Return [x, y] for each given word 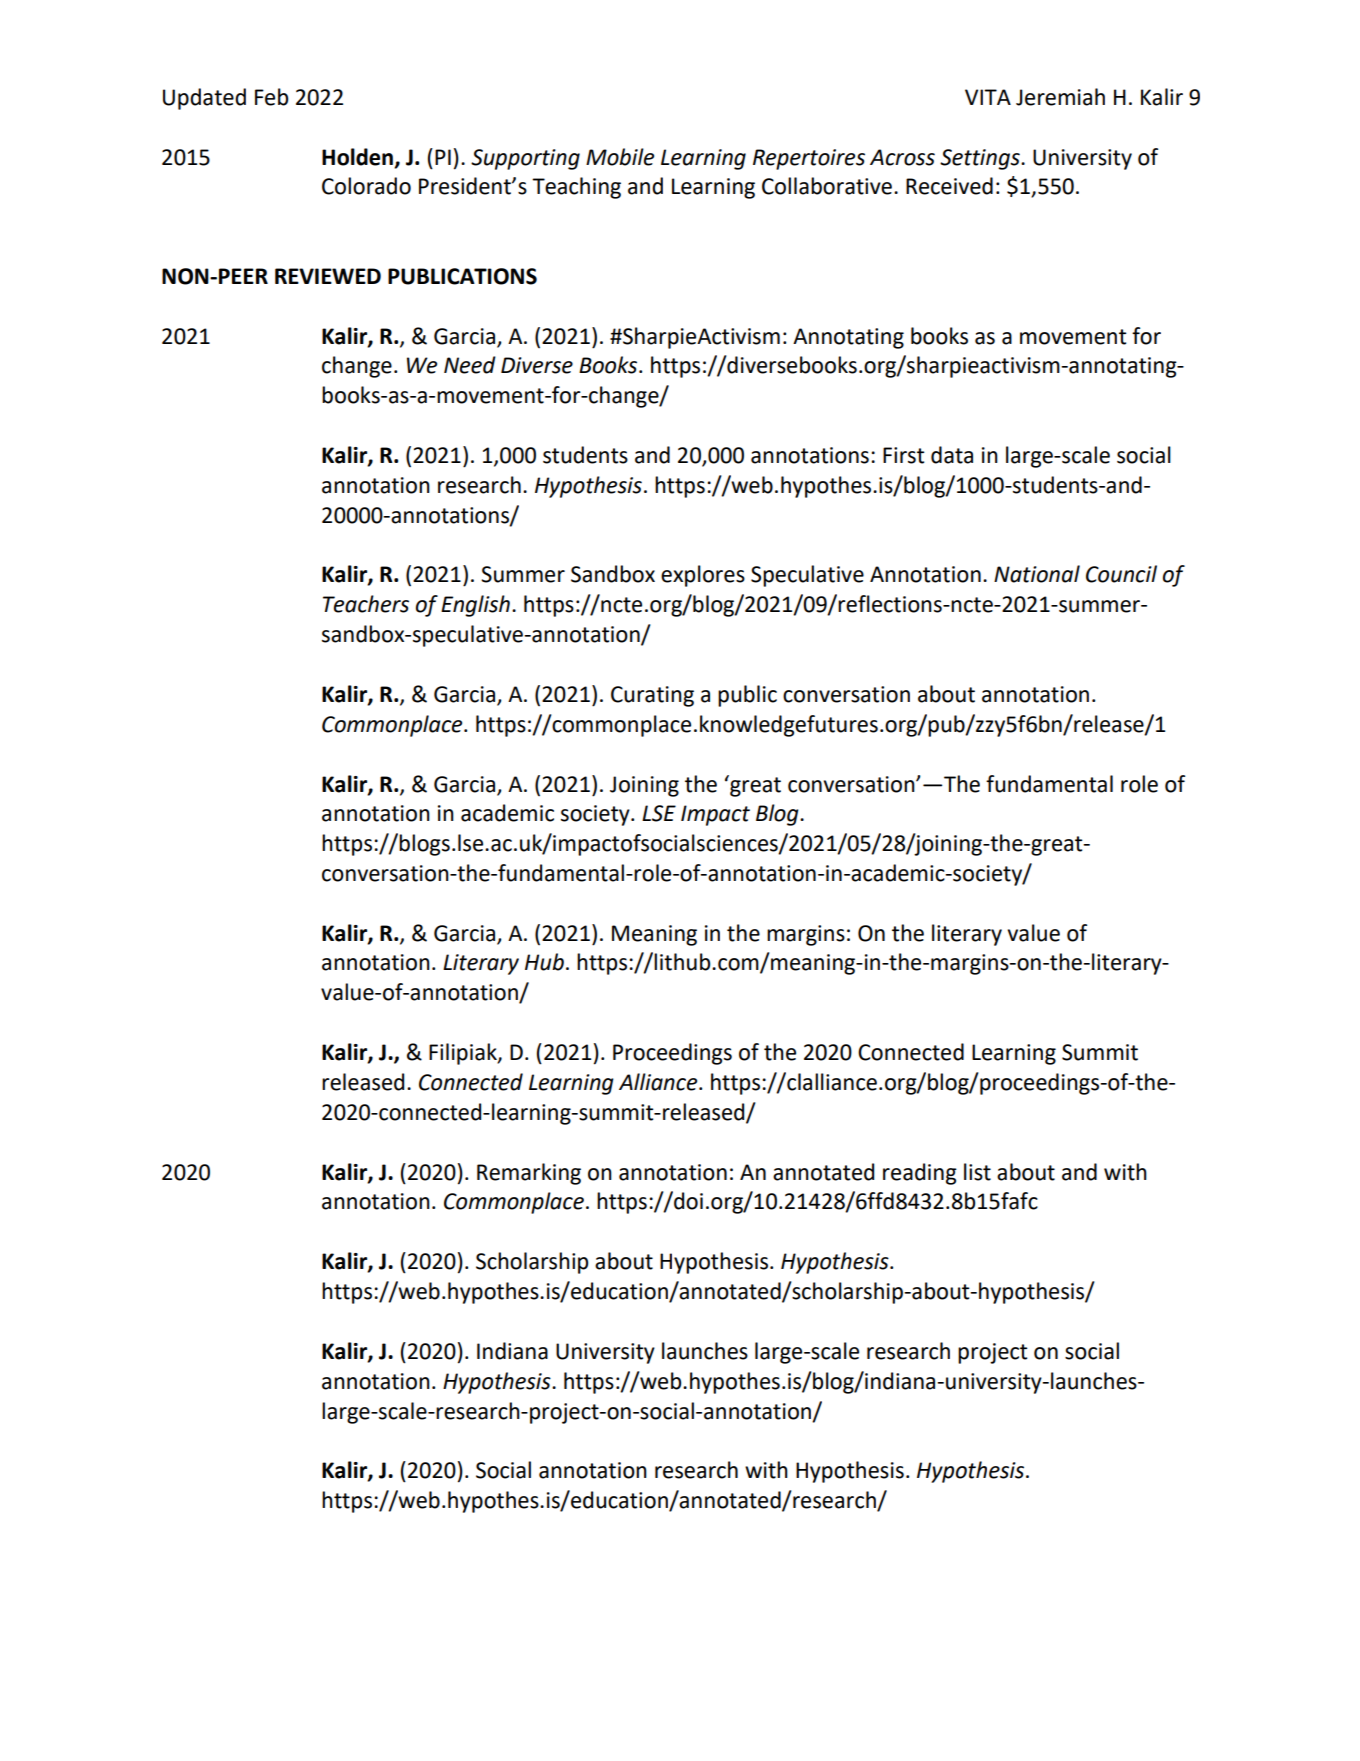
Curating [652, 696]
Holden [357, 157]
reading [920, 1174]
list [977, 1172]
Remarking [529, 1174]
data [952, 455]
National [1037, 574]
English [475, 606]
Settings [981, 159]
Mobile [620, 157]
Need [470, 365]
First [903, 455]
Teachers [366, 604]
